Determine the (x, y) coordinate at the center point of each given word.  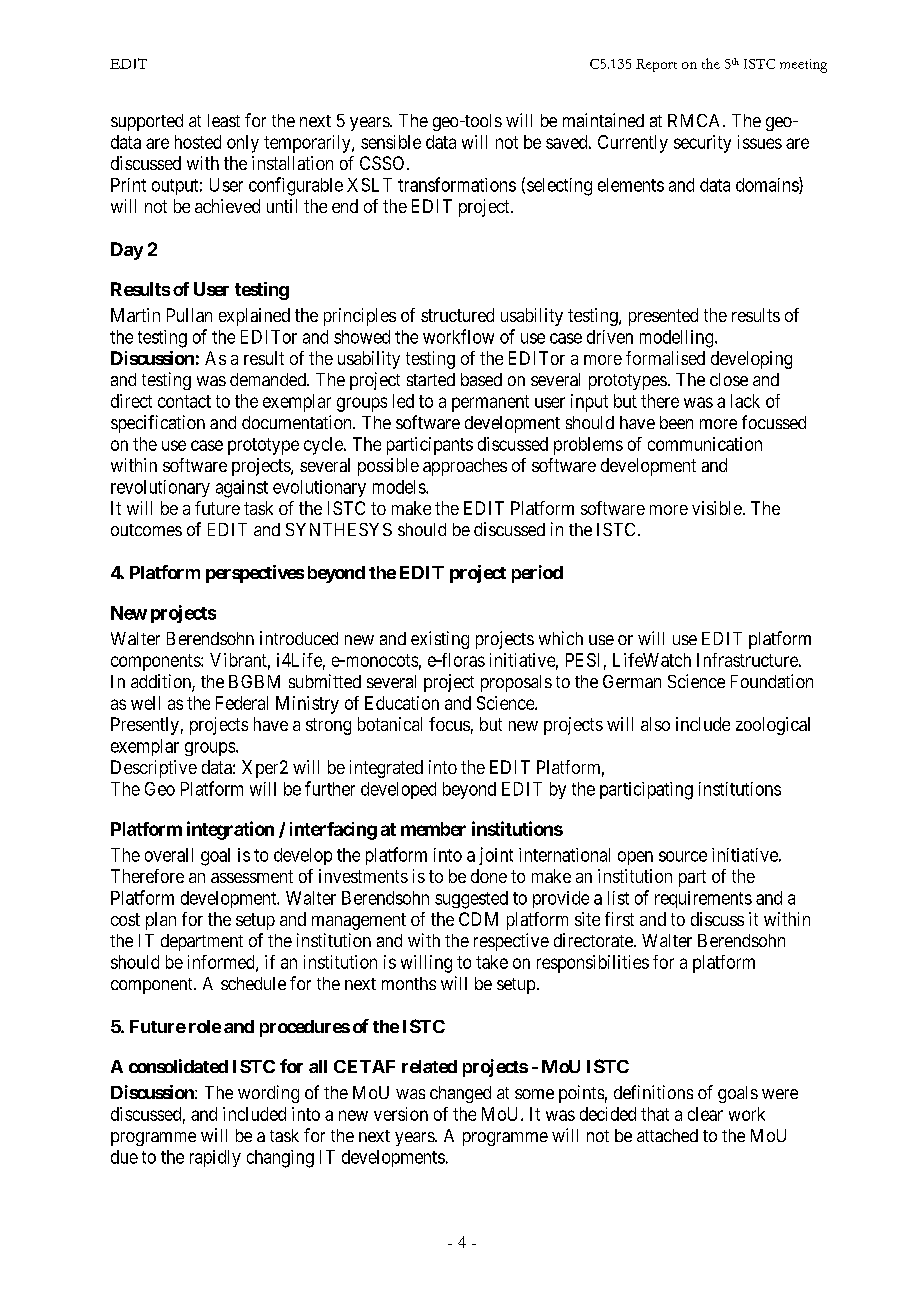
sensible (391, 142)
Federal (242, 703)
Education (402, 703)
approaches (465, 467)
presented (663, 317)
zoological (773, 726)
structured (457, 315)
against (242, 489)
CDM (478, 919)
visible (717, 508)
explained (254, 317)
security (702, 144)
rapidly (215, 1158)
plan (161, 921)
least (224, 120)
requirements (703, 899)
